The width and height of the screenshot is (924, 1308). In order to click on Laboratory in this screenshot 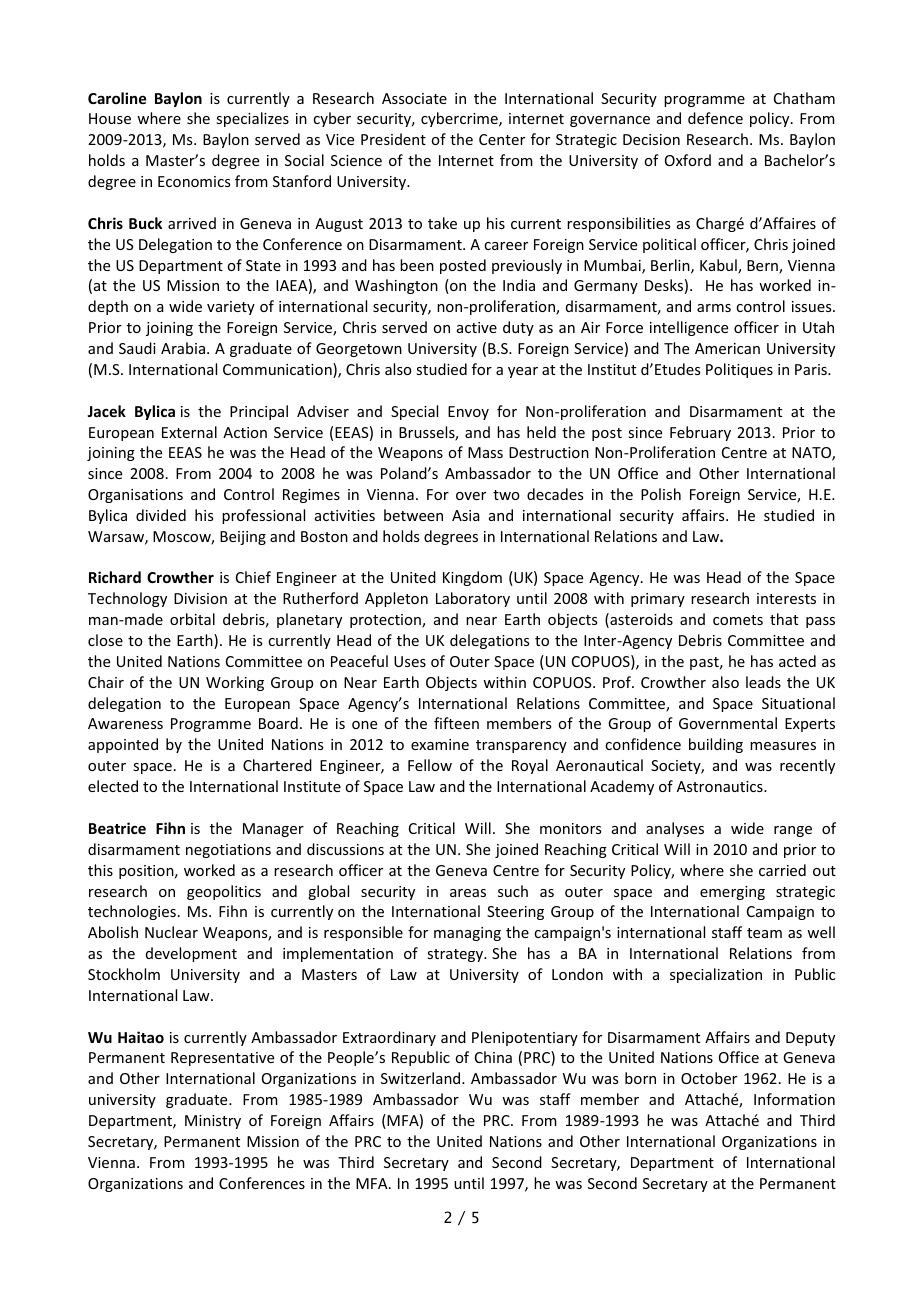, I will do `click(473, 599)`.
